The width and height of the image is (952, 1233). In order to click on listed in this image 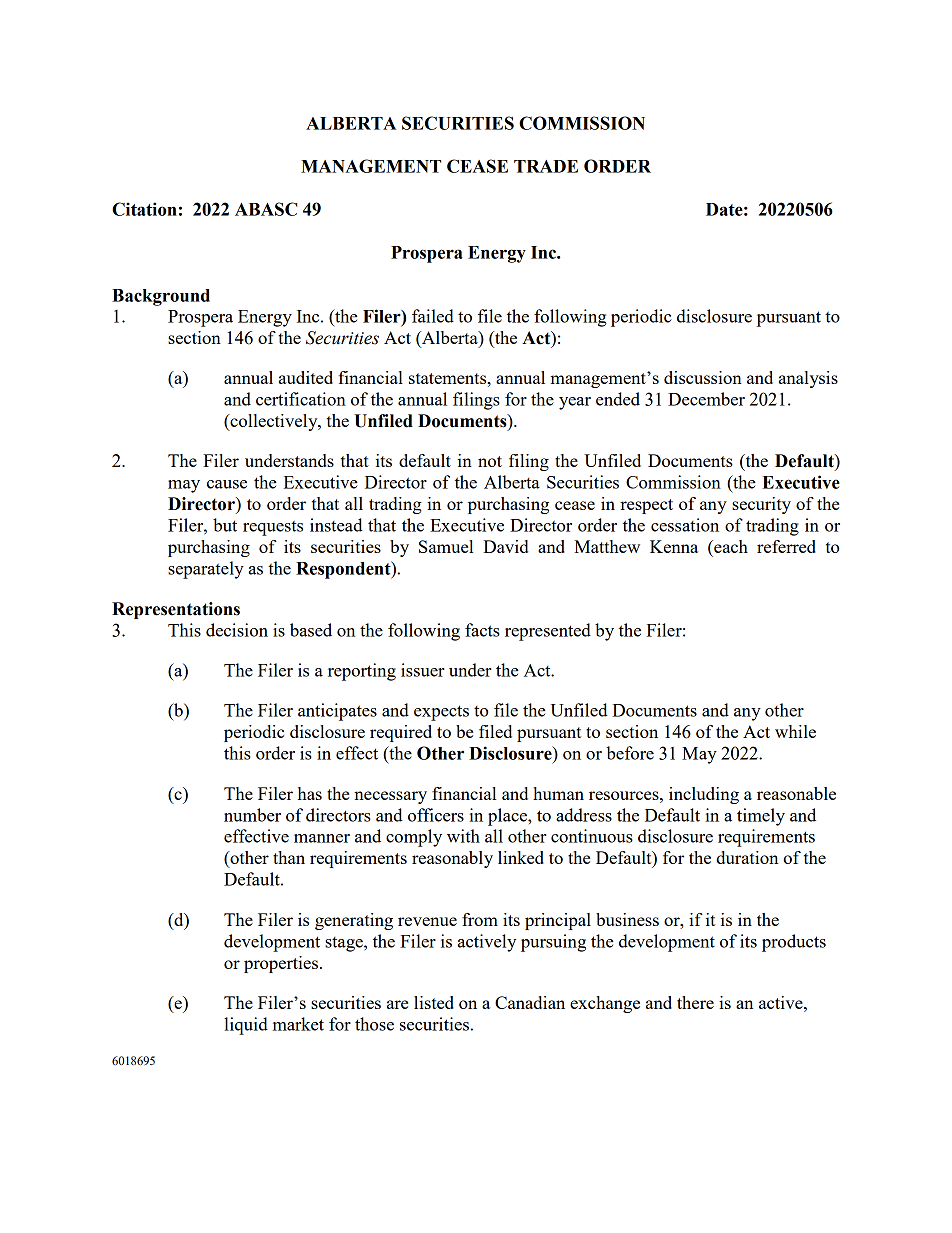, I will do `click(434, 1002)`.
